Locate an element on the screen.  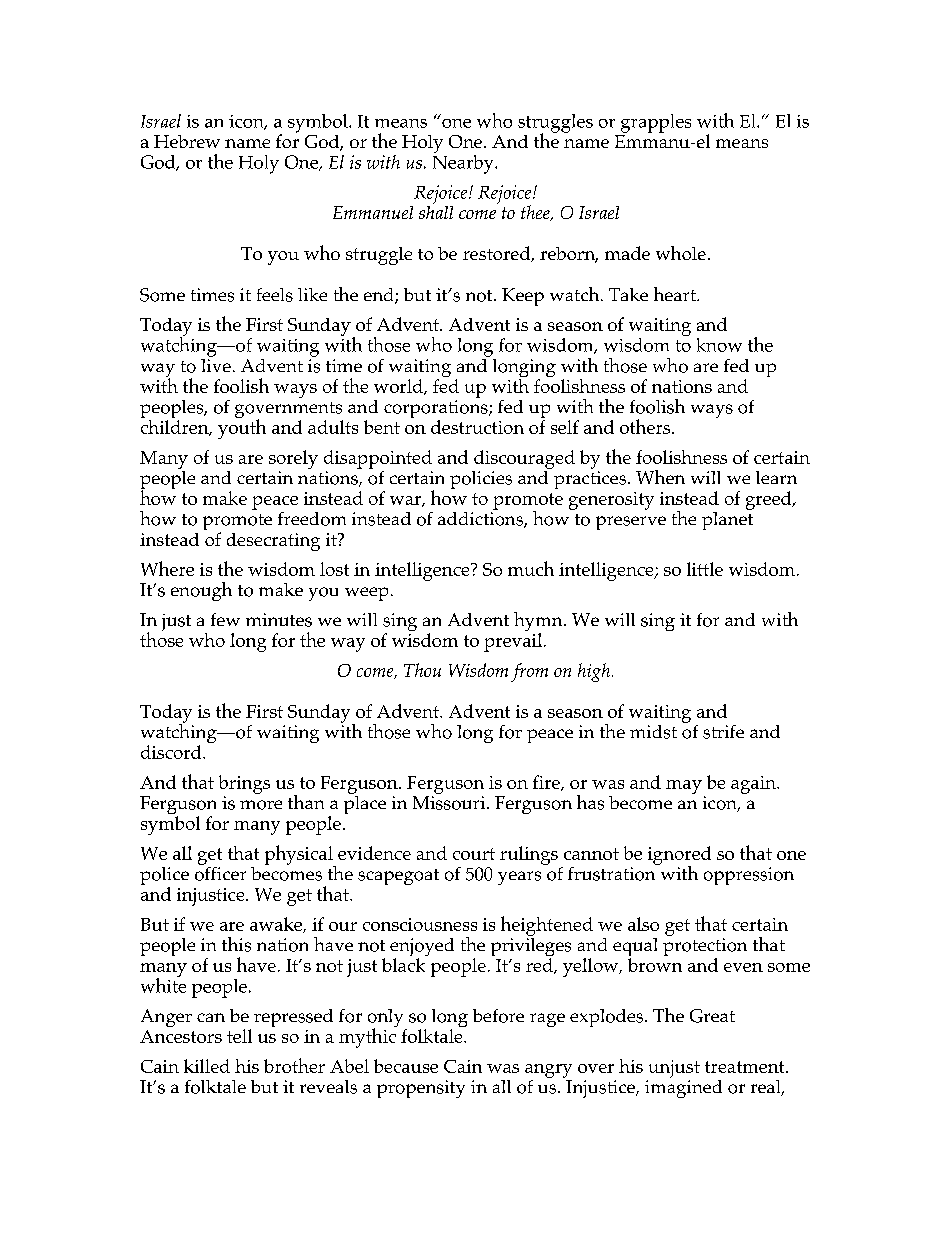
little is located at coordinates (705, 569).
